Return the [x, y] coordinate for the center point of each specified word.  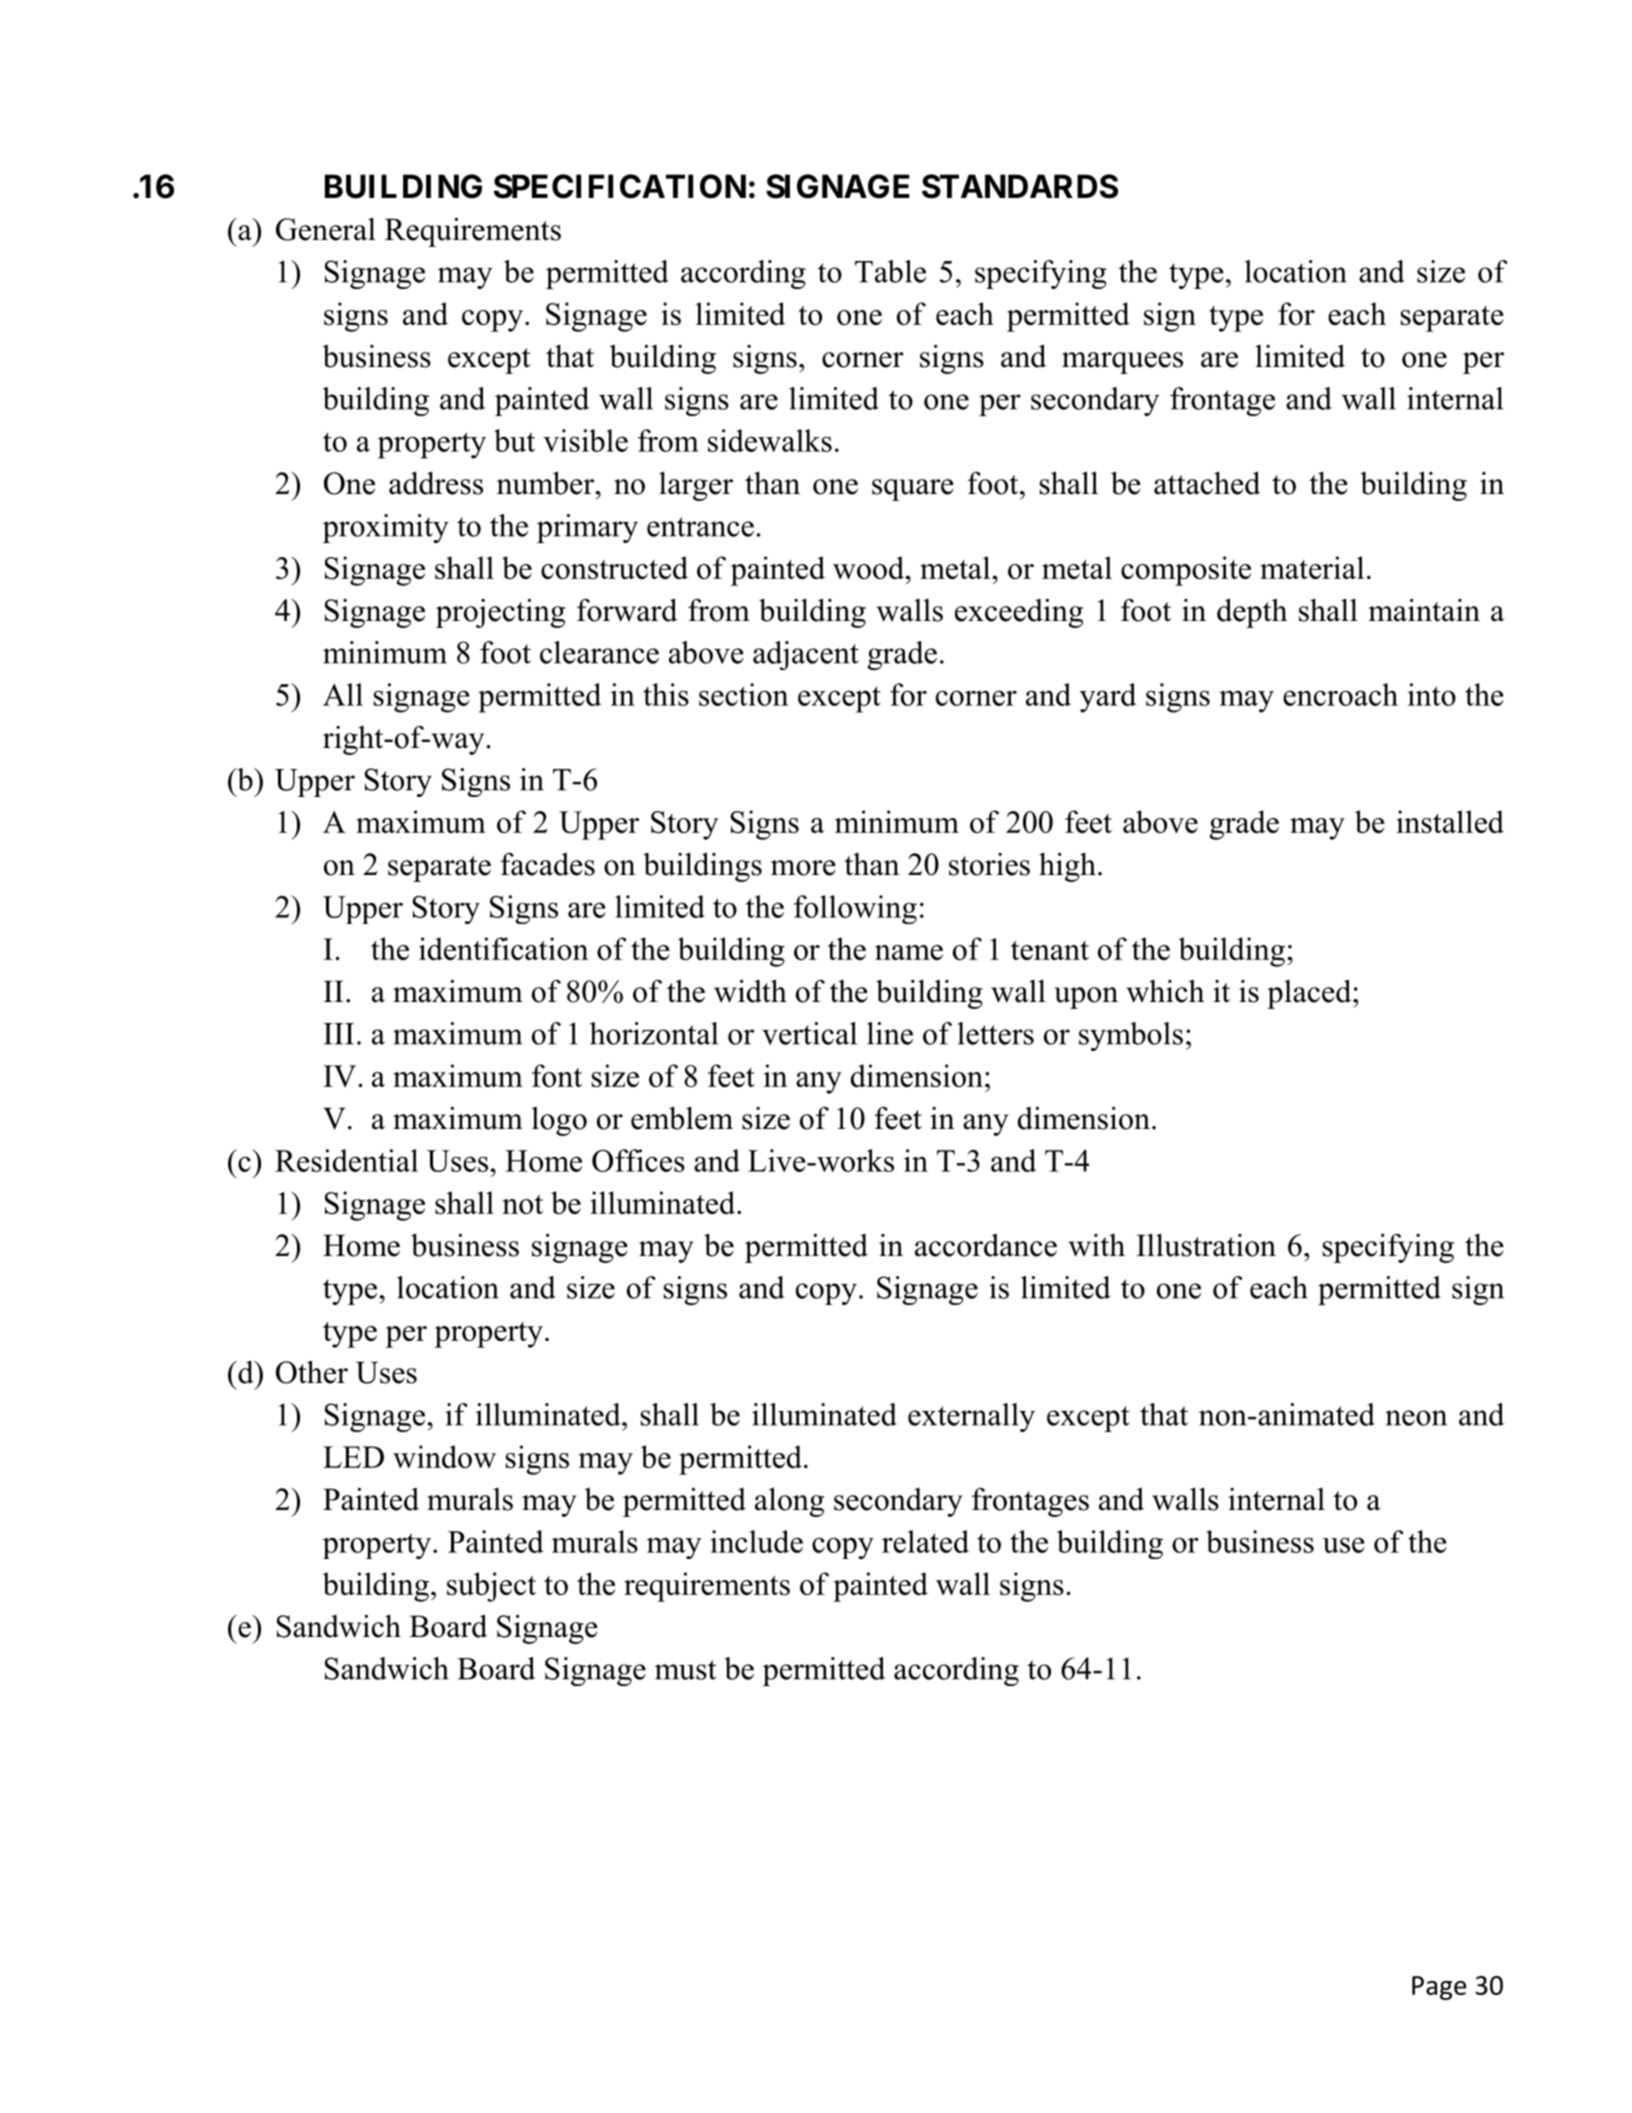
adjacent [806, 655]
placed [1310, 994]
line [890, 1033]
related [925, 1541]
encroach [1340, 694]
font [557, 1075]
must [685, 1670]
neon [1416, 1418]
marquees [1122, 363]
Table [890, 271]
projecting [500, 613]
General [326, 229]
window [444, 1456]
